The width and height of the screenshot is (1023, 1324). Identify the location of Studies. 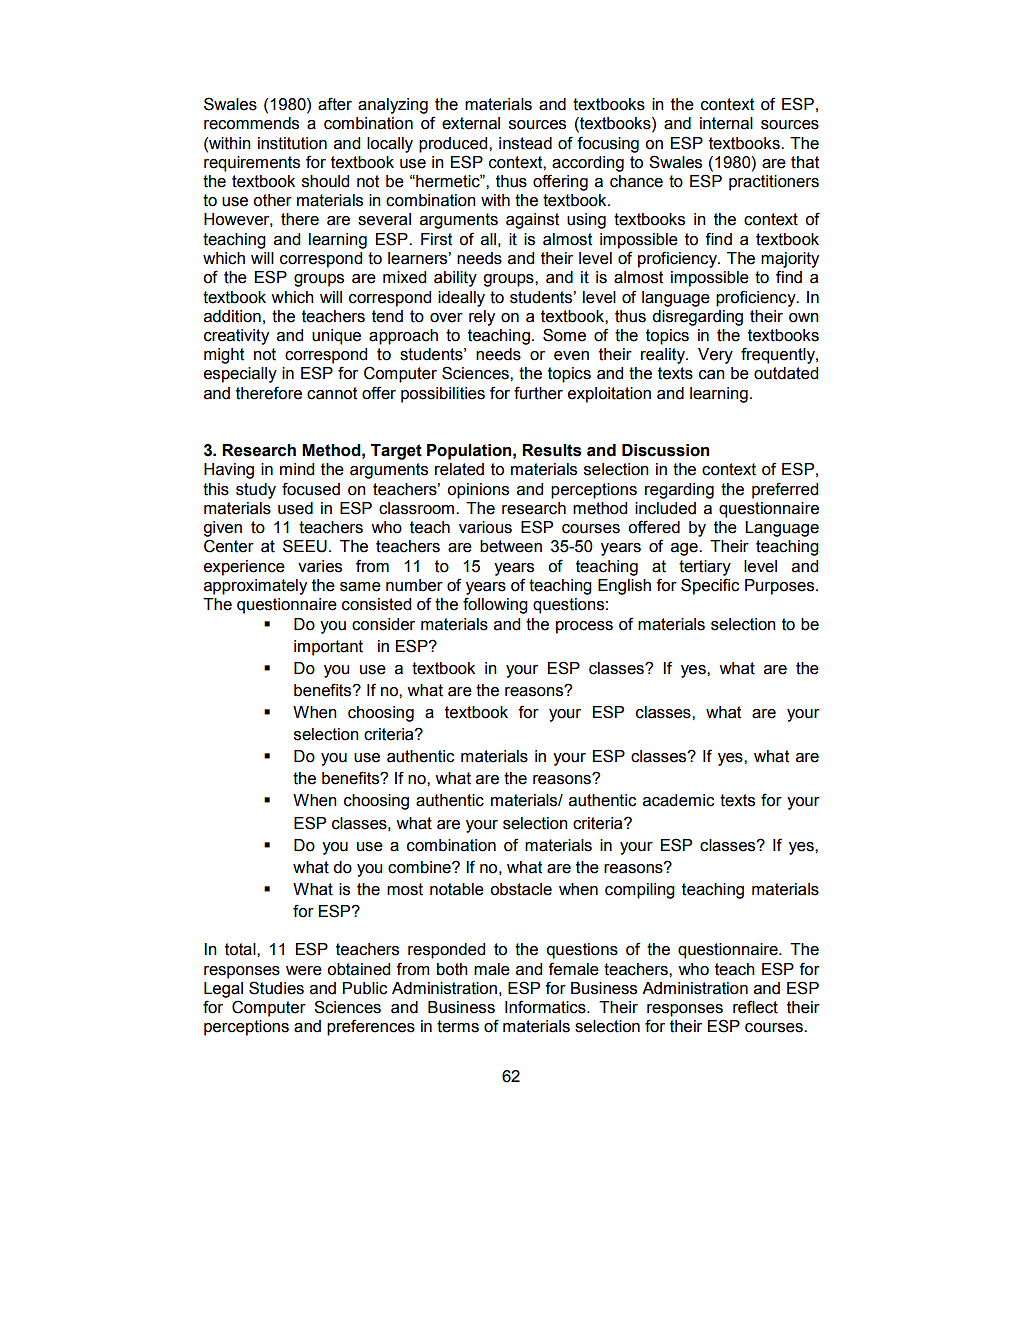
(276, 988).
